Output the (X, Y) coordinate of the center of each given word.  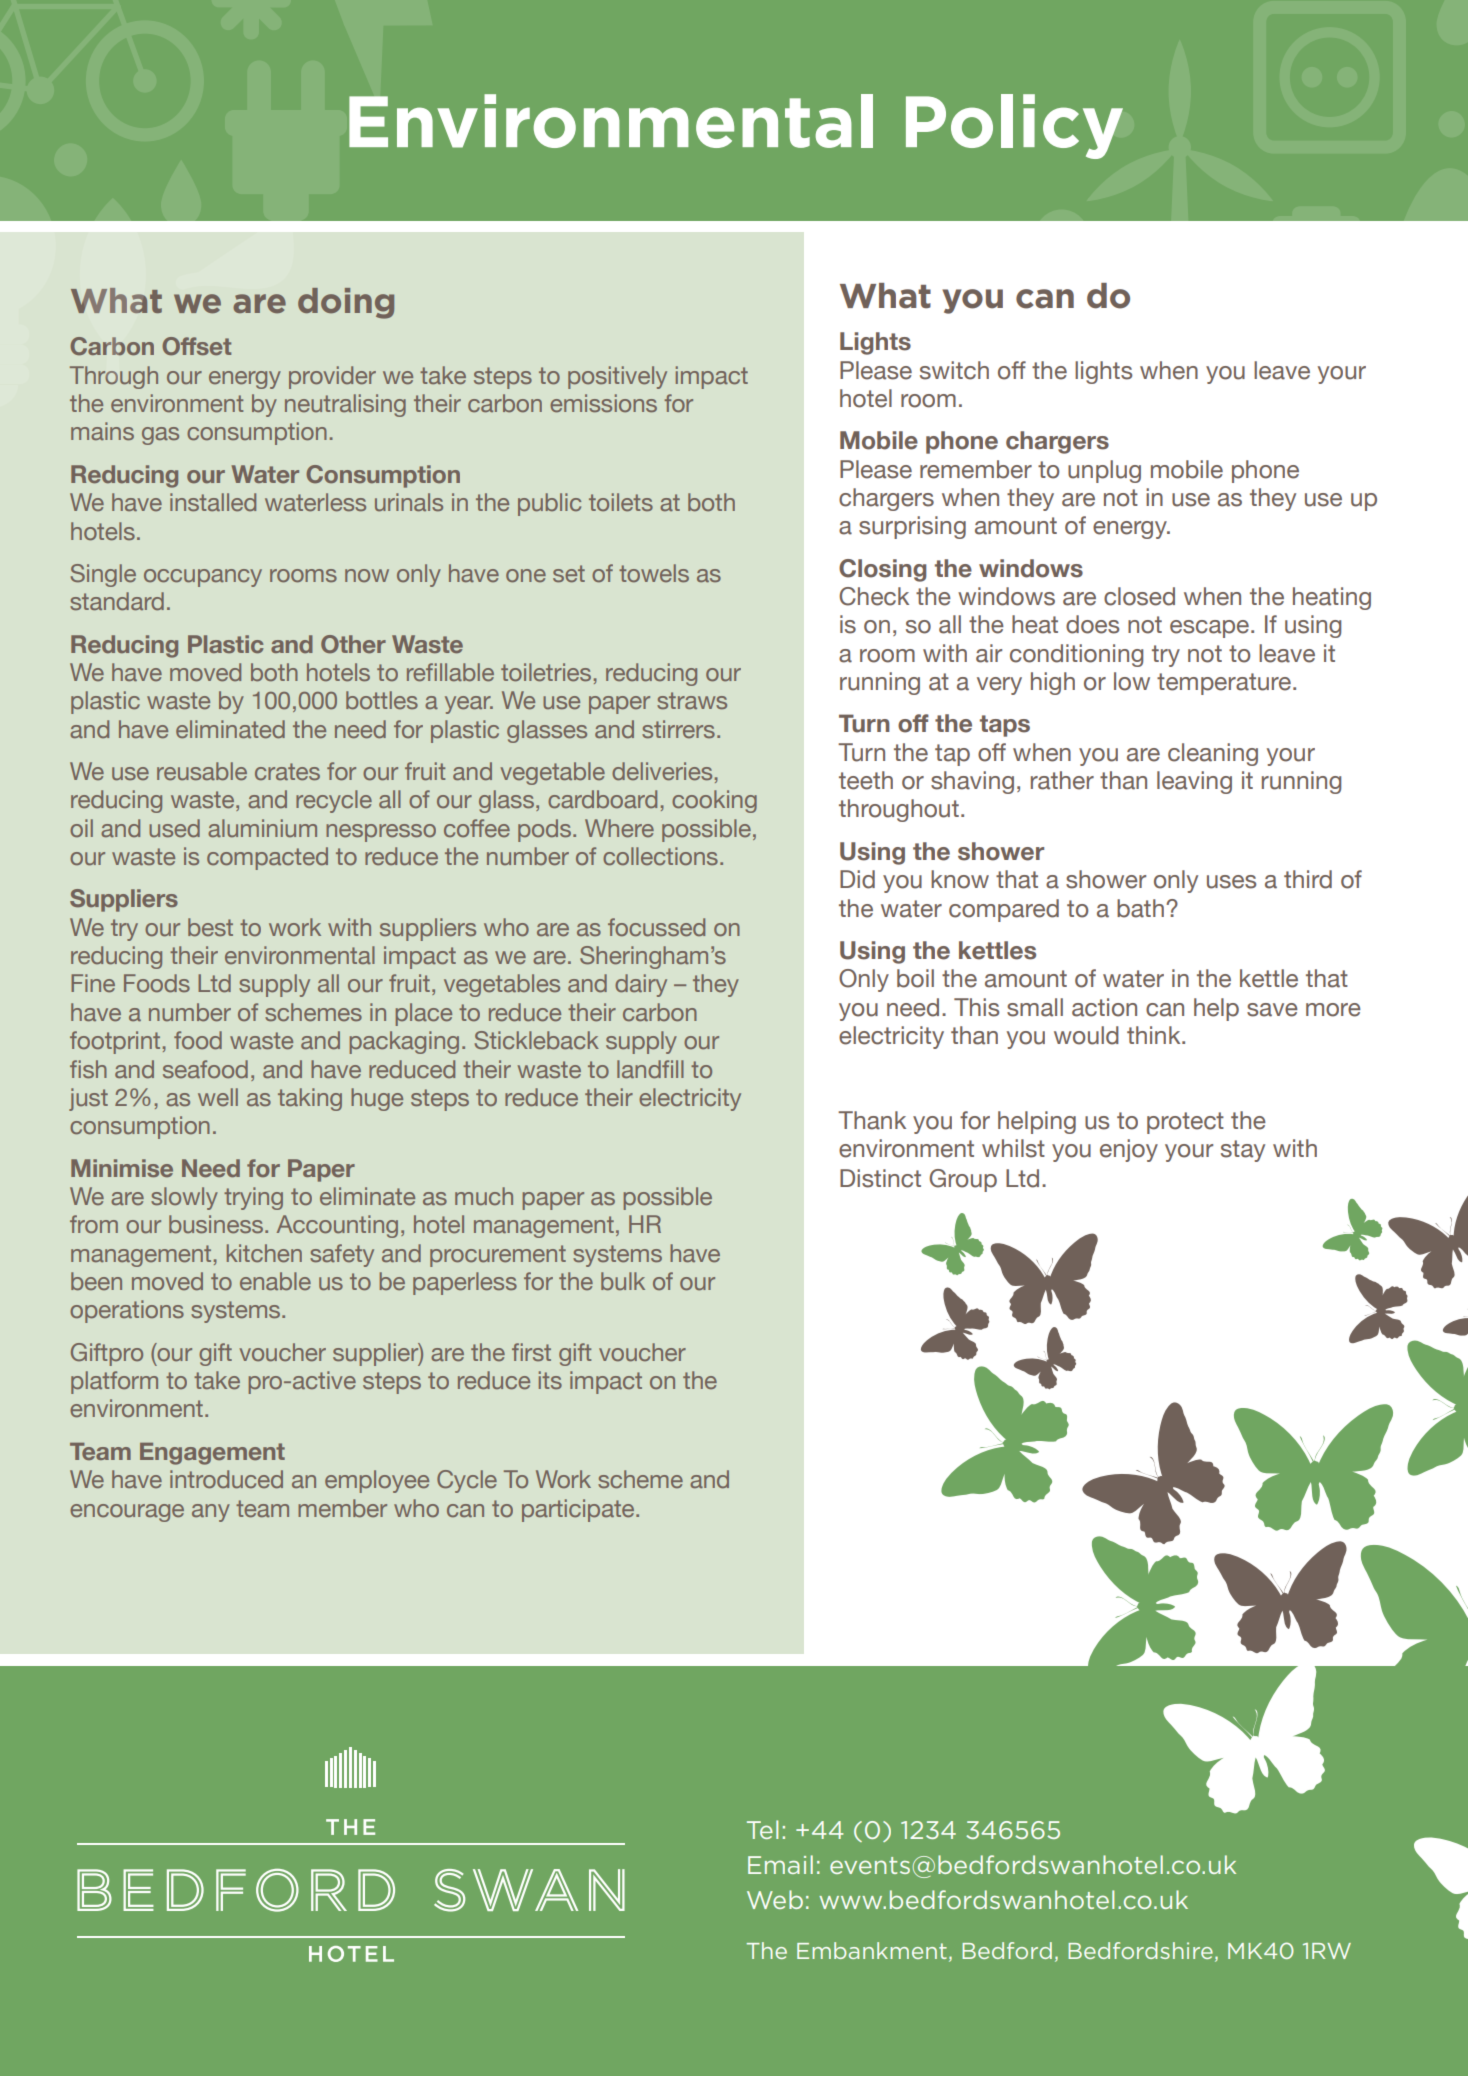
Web (775, 1899)
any (211, 1513)
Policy (1014, 126)
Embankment (872, 1950)
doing (346, 303)
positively (617, 377)
